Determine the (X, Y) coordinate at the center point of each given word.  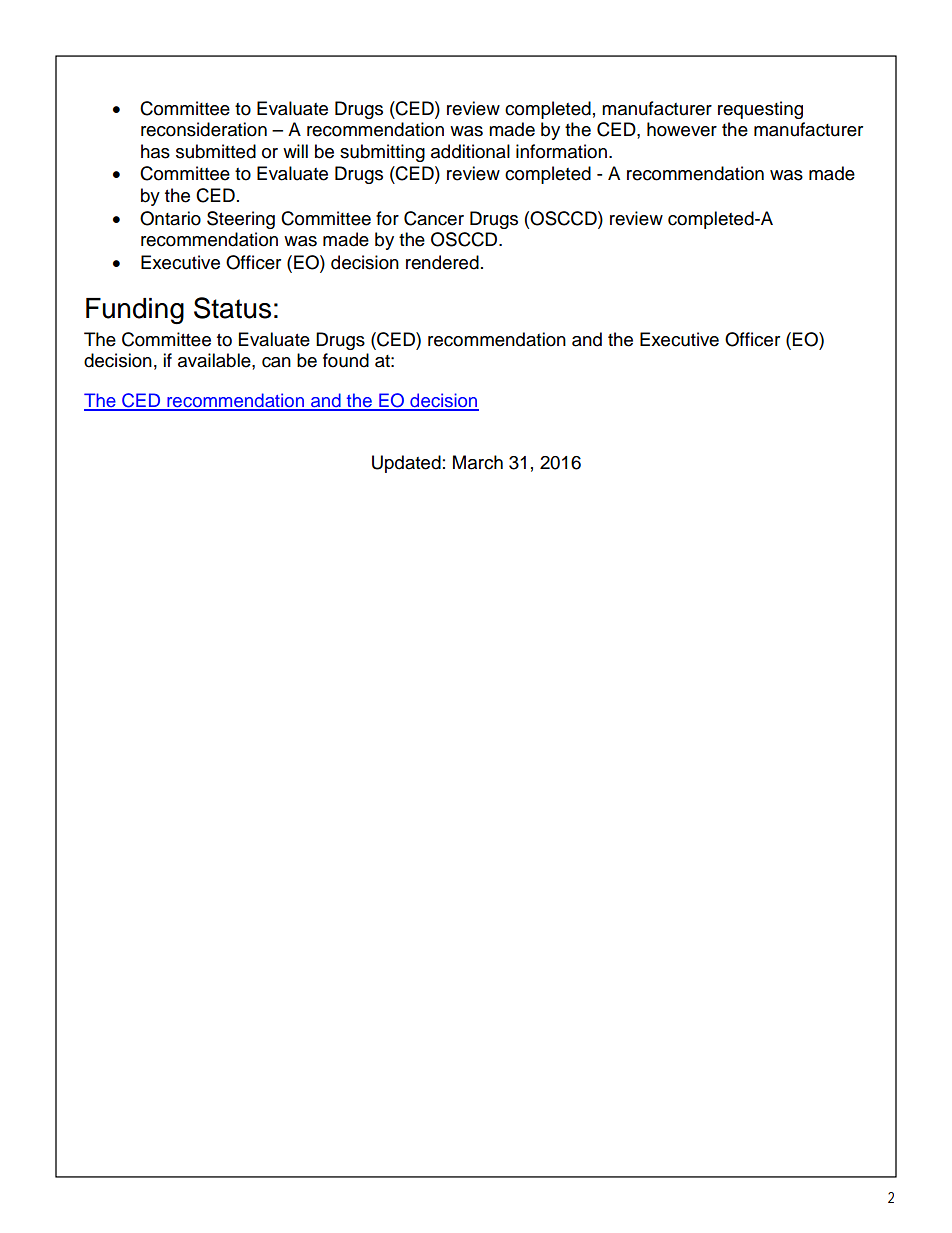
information (561, 151)
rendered (442, 262)
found (346, 360)
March (478, 462)
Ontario (170, 218)
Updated (406, 464)
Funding (135, 311)
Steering (241, 220)
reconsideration (204, 129)
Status (232, 308)
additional (470, 151)
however (682, 129)
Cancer (434, 218)
